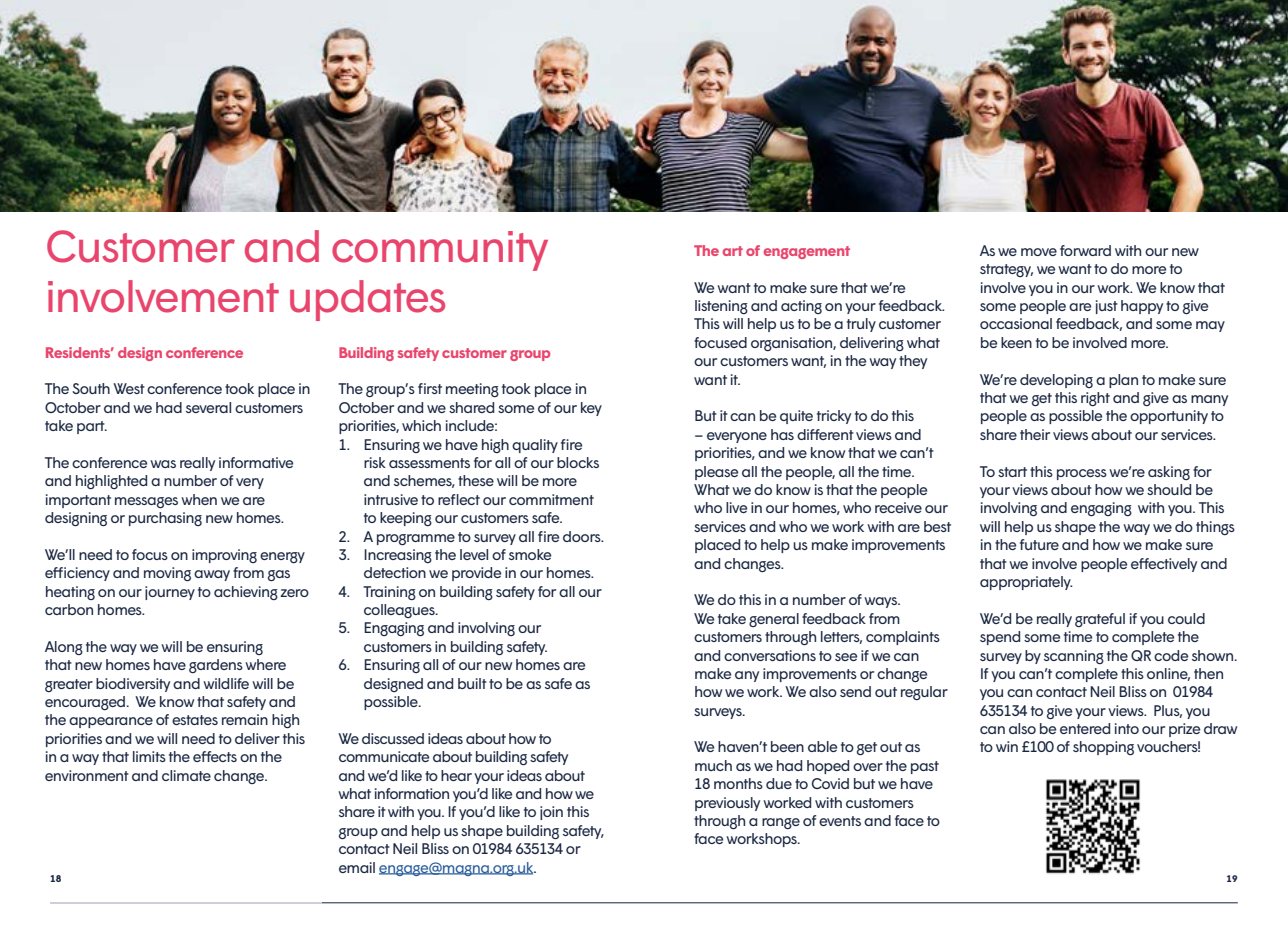  What do you see at coordinates (224, 556) in the page?
I see `improving` at bounding box center [224, 556].
